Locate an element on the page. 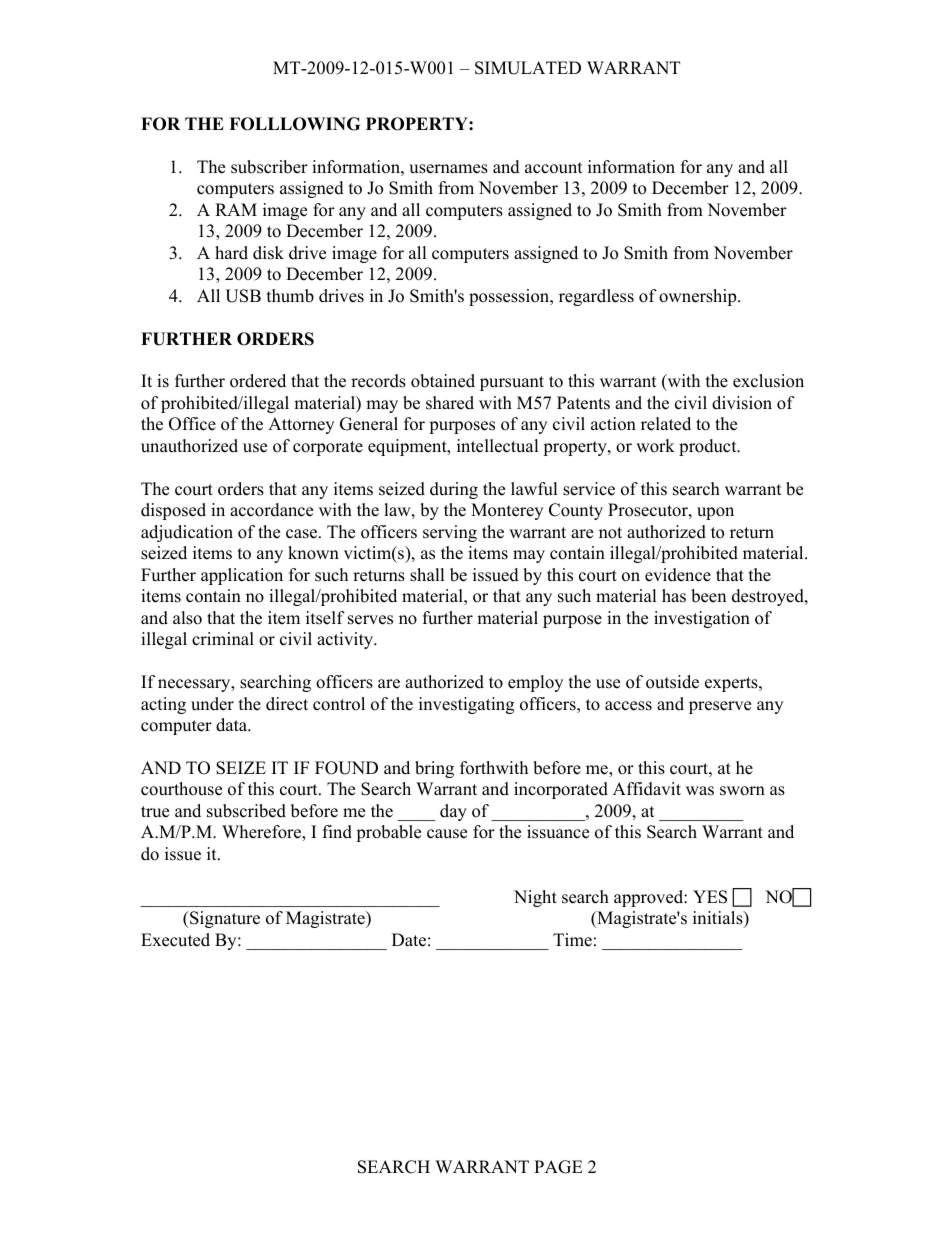 Image resolution: width=952 pixels, height=1233 pixels. division is located at coordinates (742, 403).
